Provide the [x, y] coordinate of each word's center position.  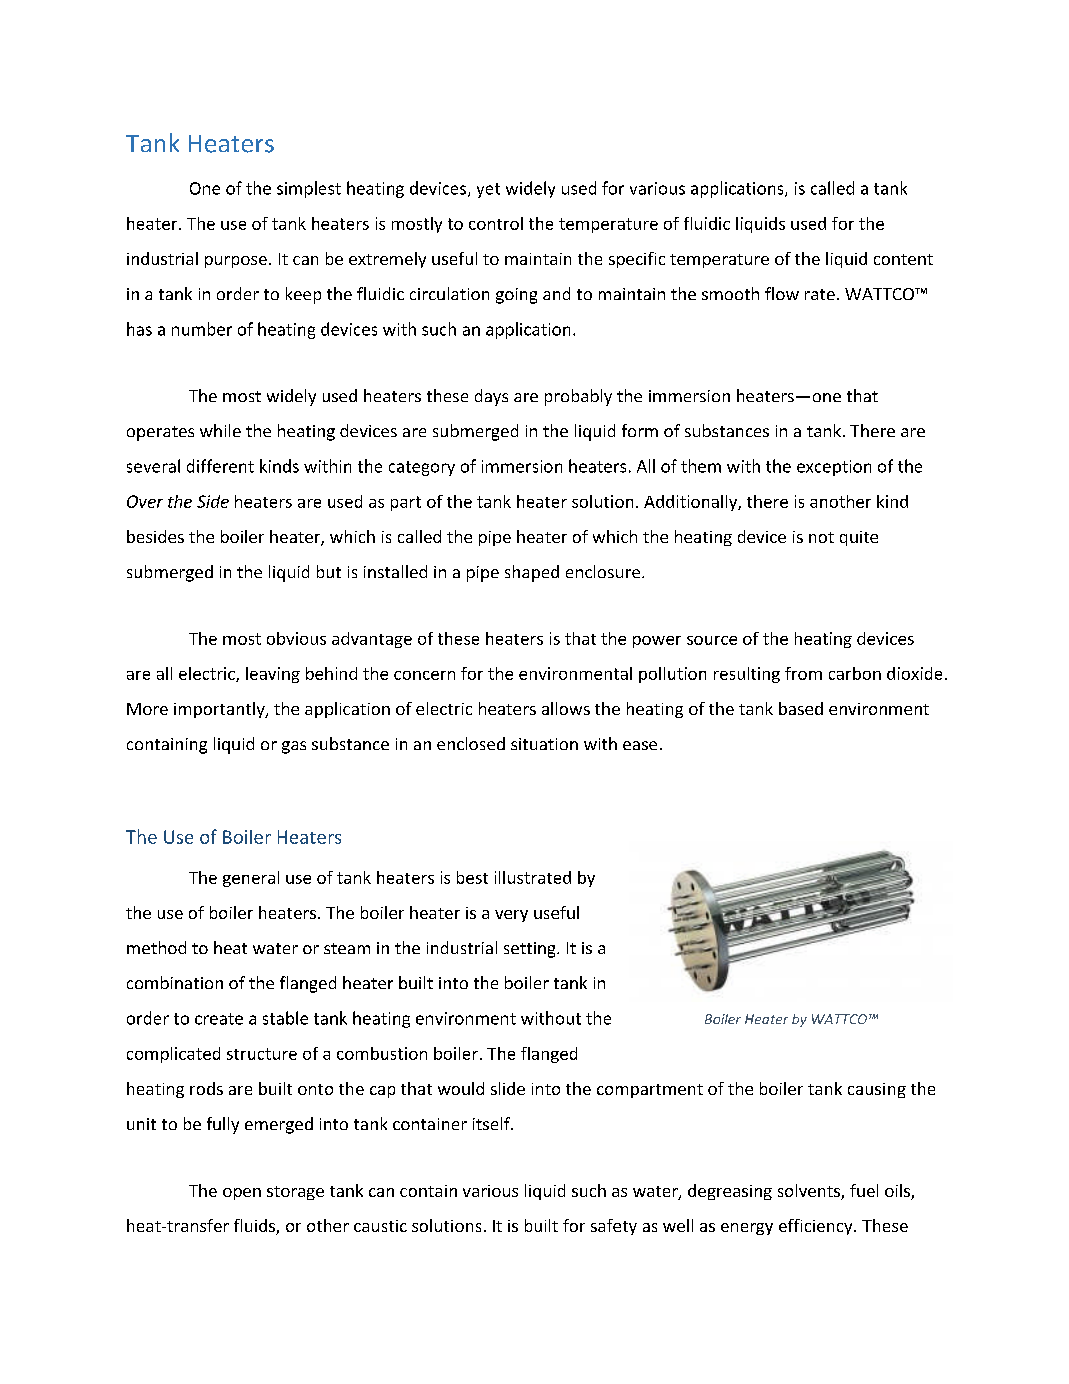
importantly [220, 710]
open [242, 1194]
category [422, 468]
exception [834, 468]
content [903, 259]
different [220, 466]
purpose [236, 262]
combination [175, 982]
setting [531, 950]
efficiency [817, 1227]
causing [877, 1090]
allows [566, 708]
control [496, 223]
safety [614, 1227]
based [801, 708]
